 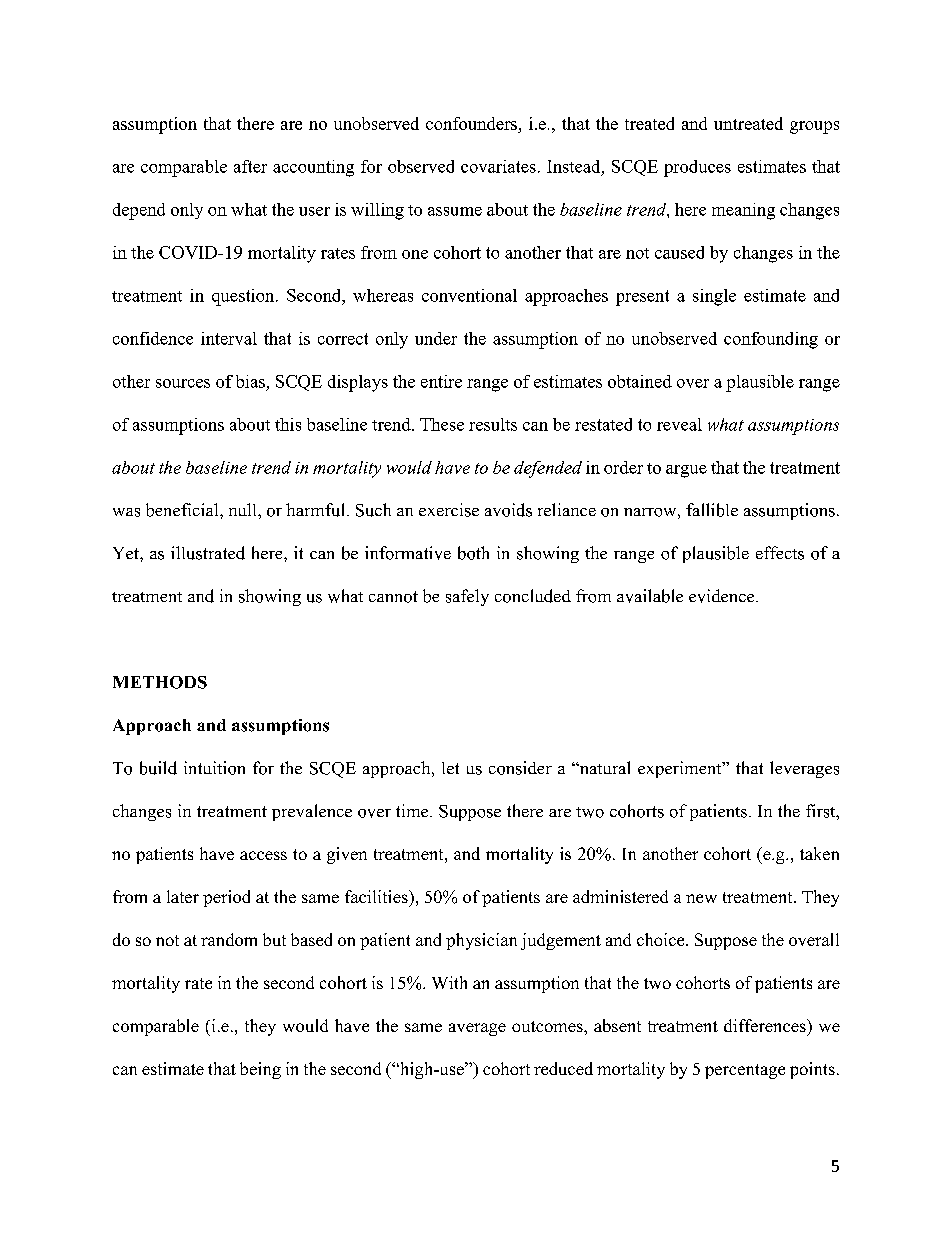 What do you see at coordinates (127, 553) in the document?
I see `Yet` at bounding box center [127, 553].
